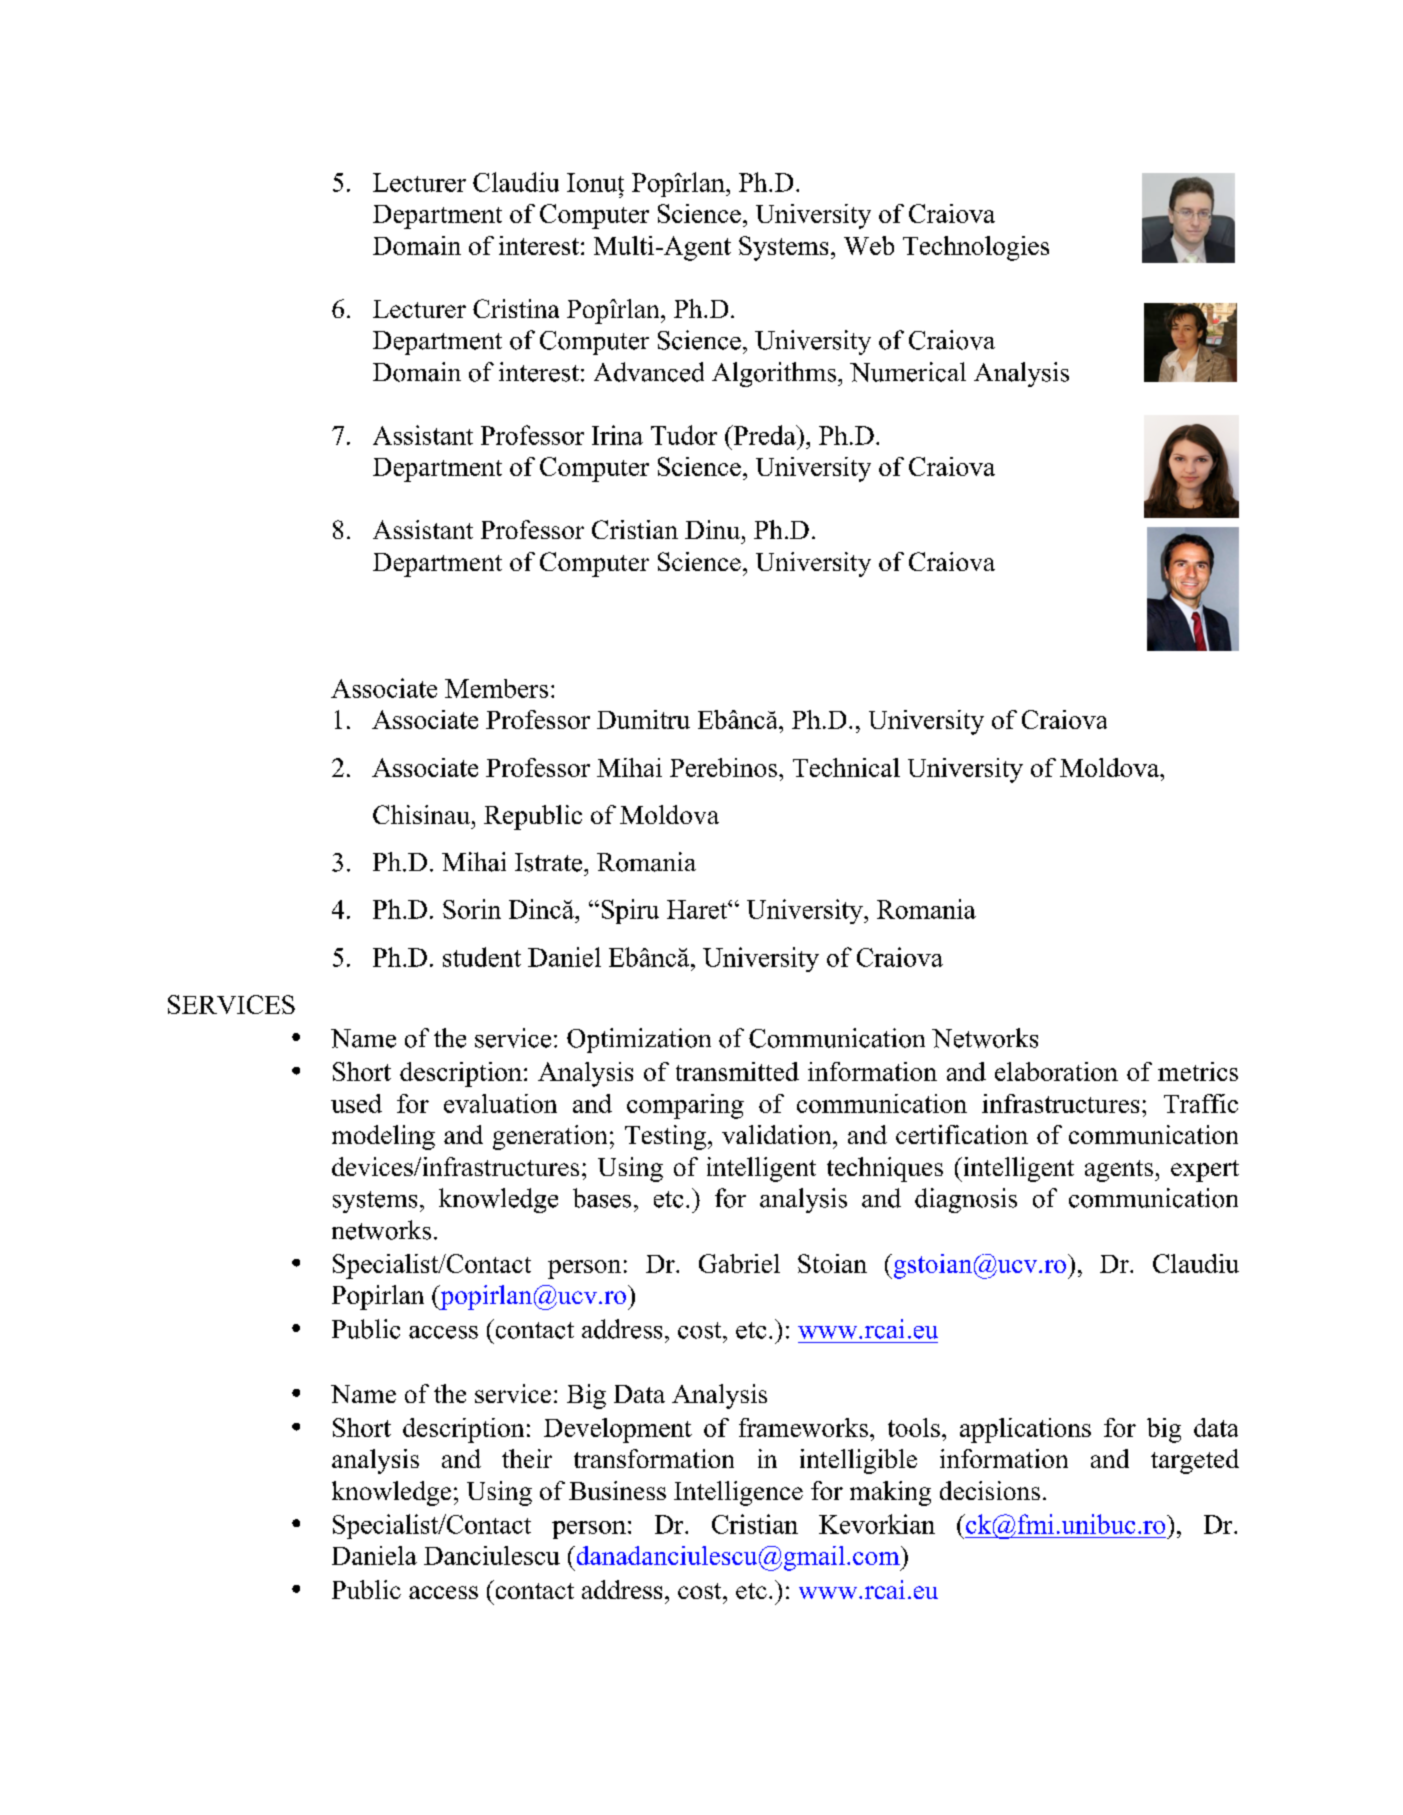  Describe the element at coordinates (1198, 1071) in the screenshot. I see `metrics` at that location.
